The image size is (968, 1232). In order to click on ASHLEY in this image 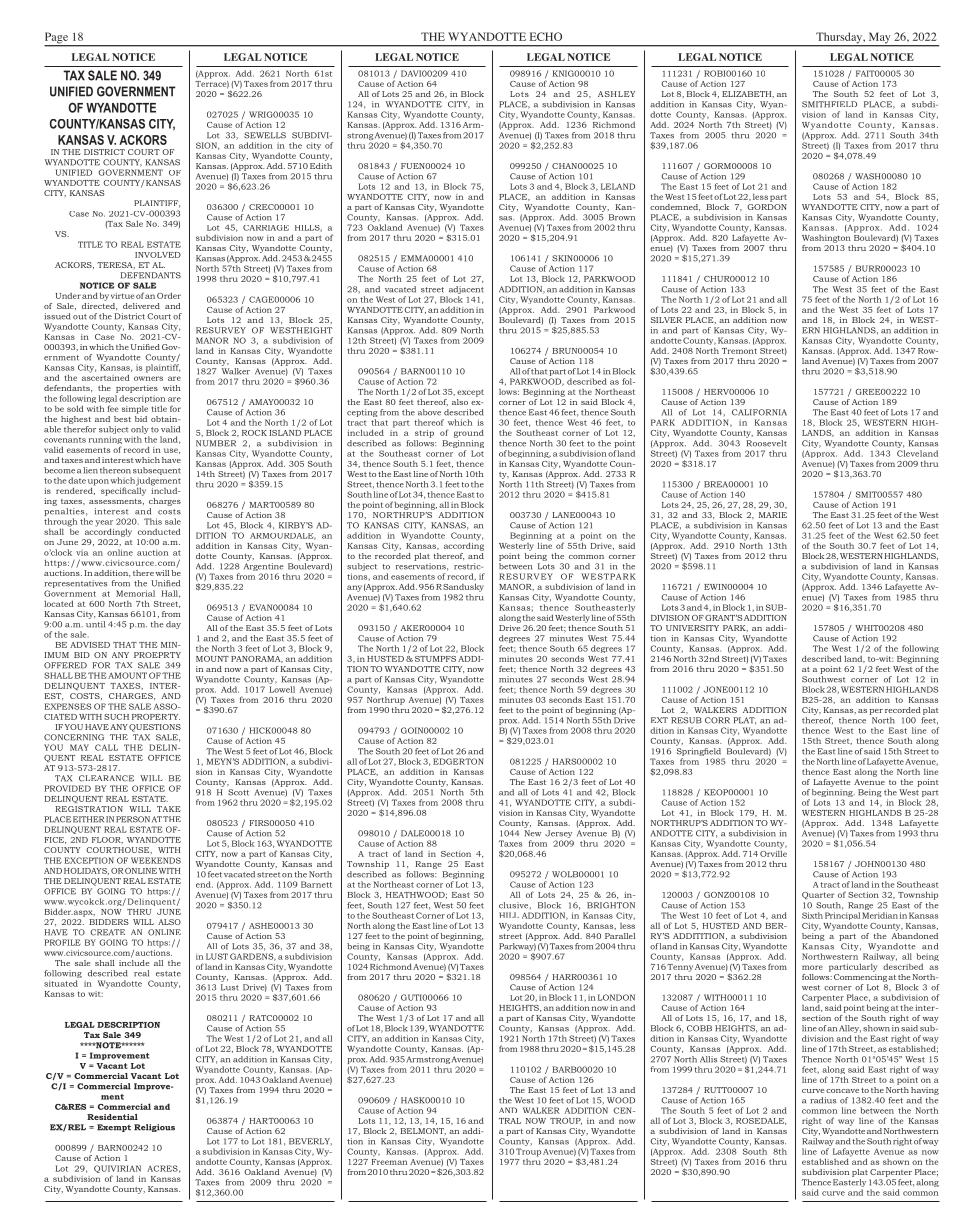, I will do `click(616, 94)`.
